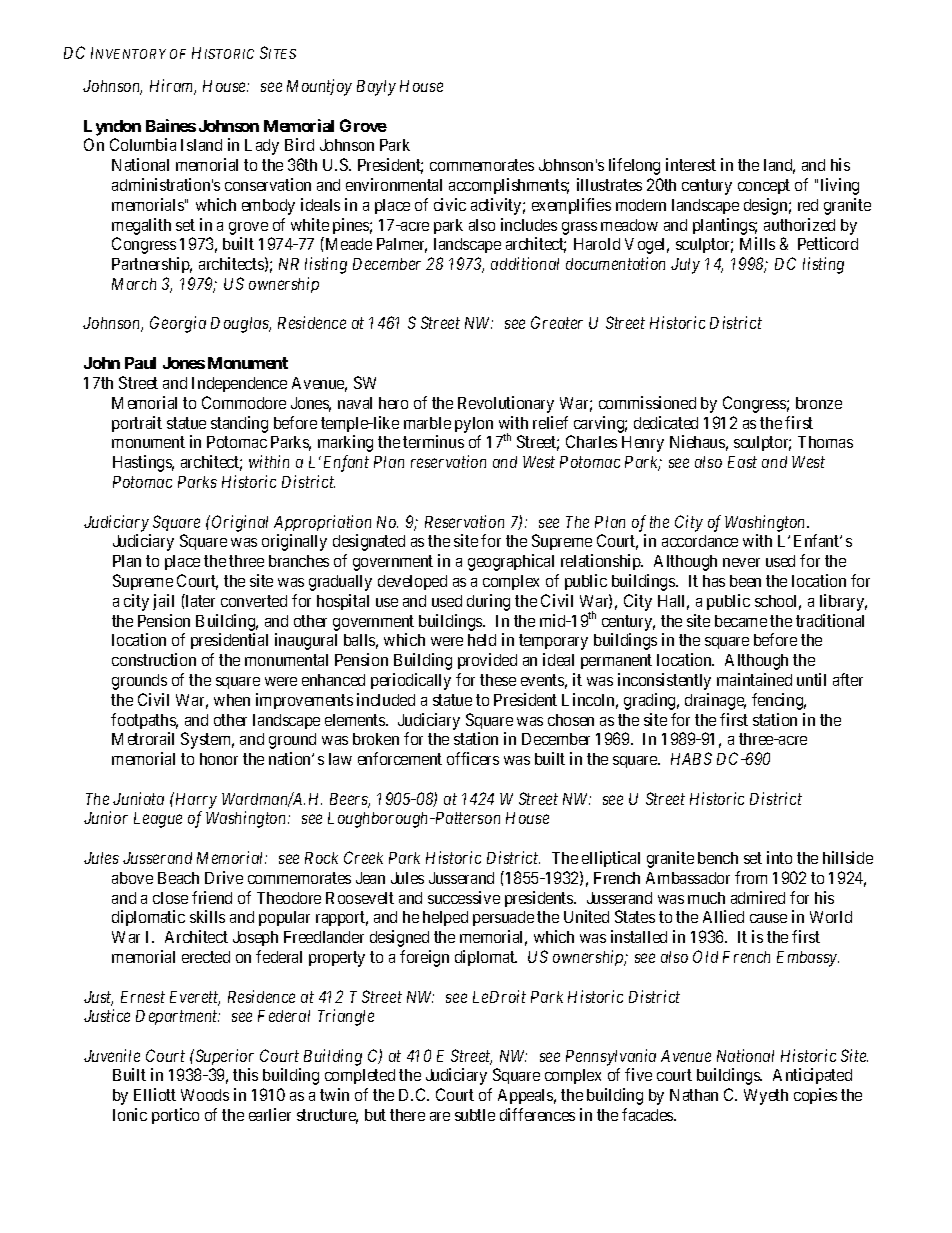 This document has width=952, height=1233. I want to click on Woods, so click(205, 1095).
